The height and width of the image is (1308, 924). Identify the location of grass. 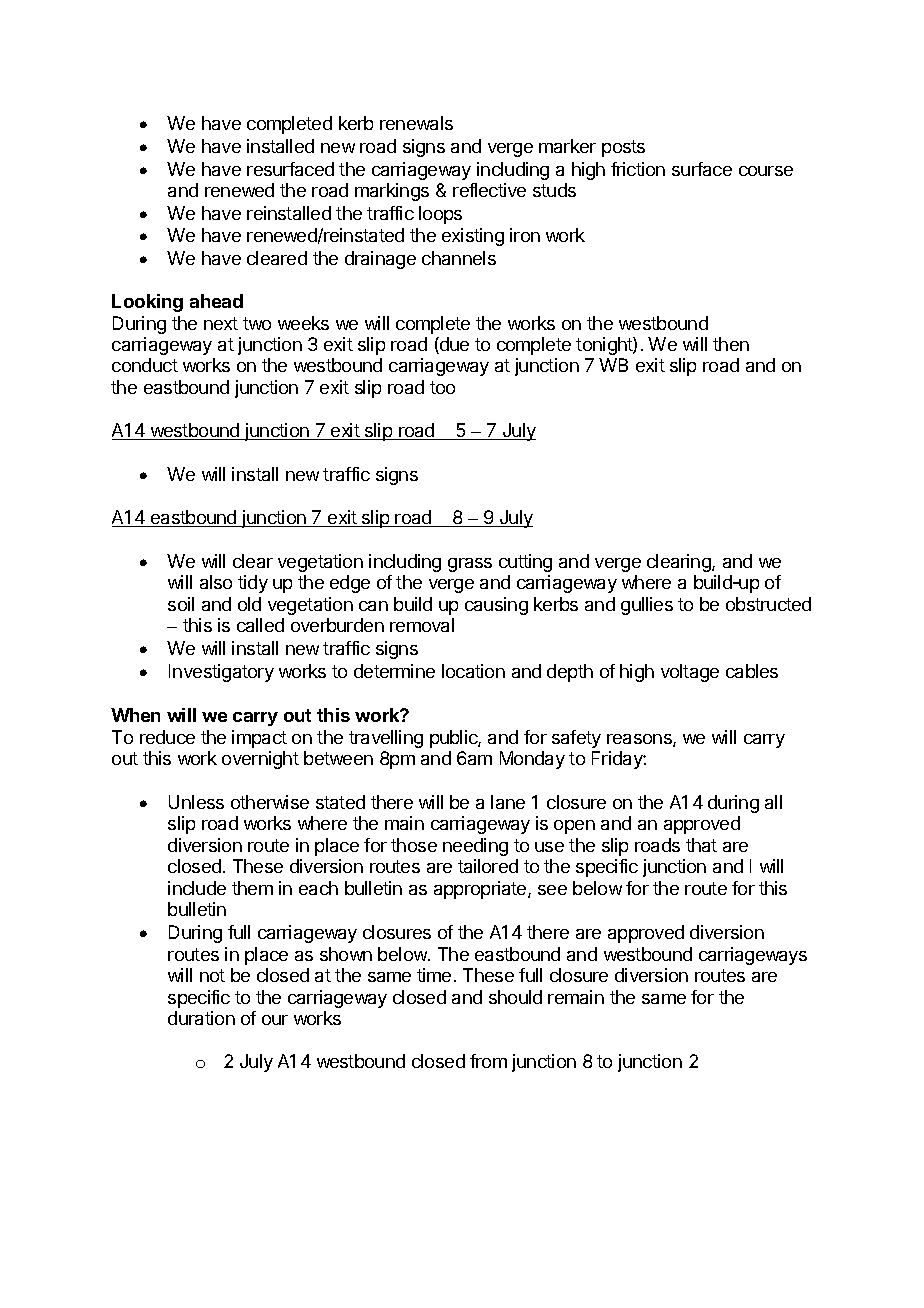
(470, 565).
